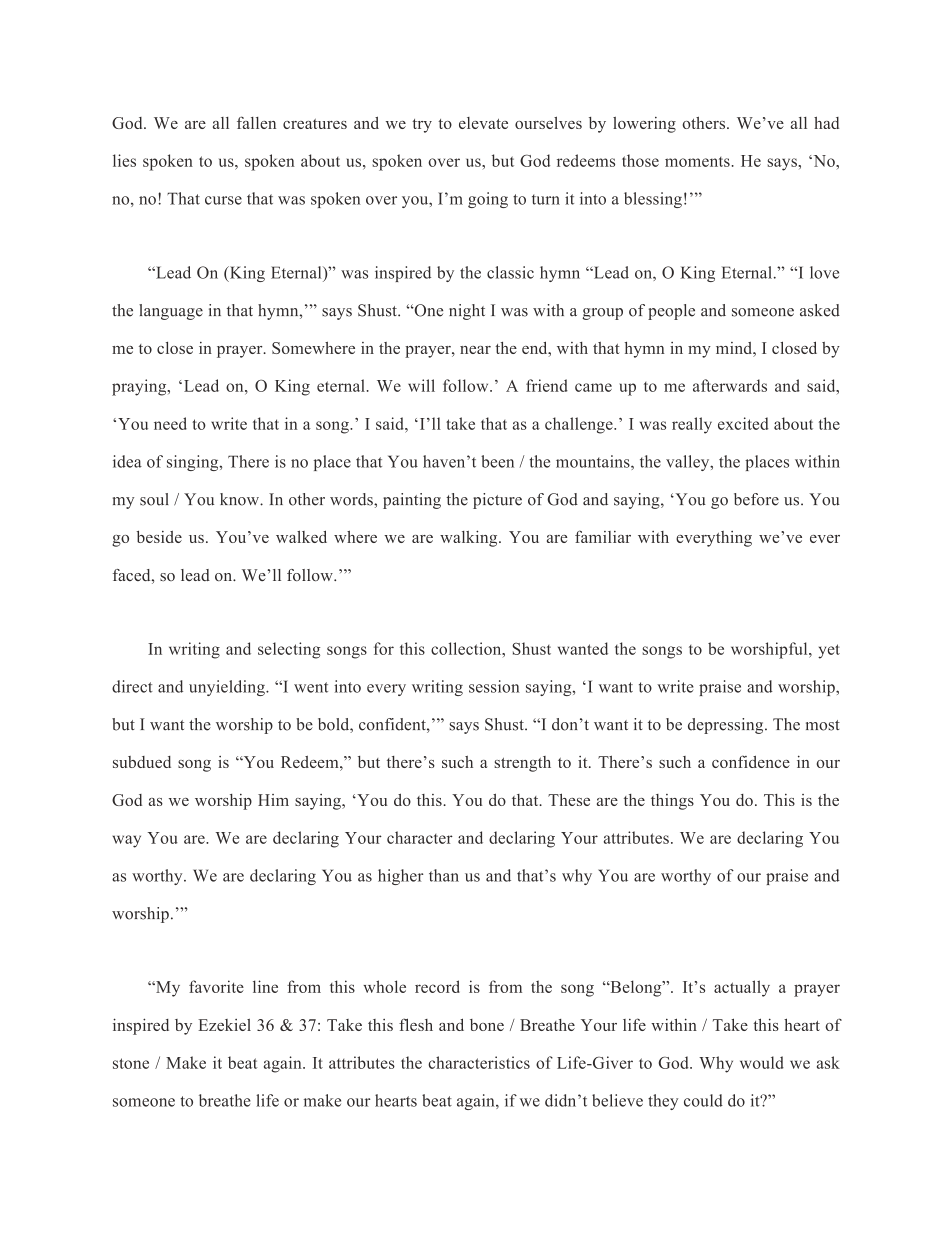 This page has width=952, height=1233. Describe the element at coordinates (487, 1025) in the page. I see `bone` at that location.
